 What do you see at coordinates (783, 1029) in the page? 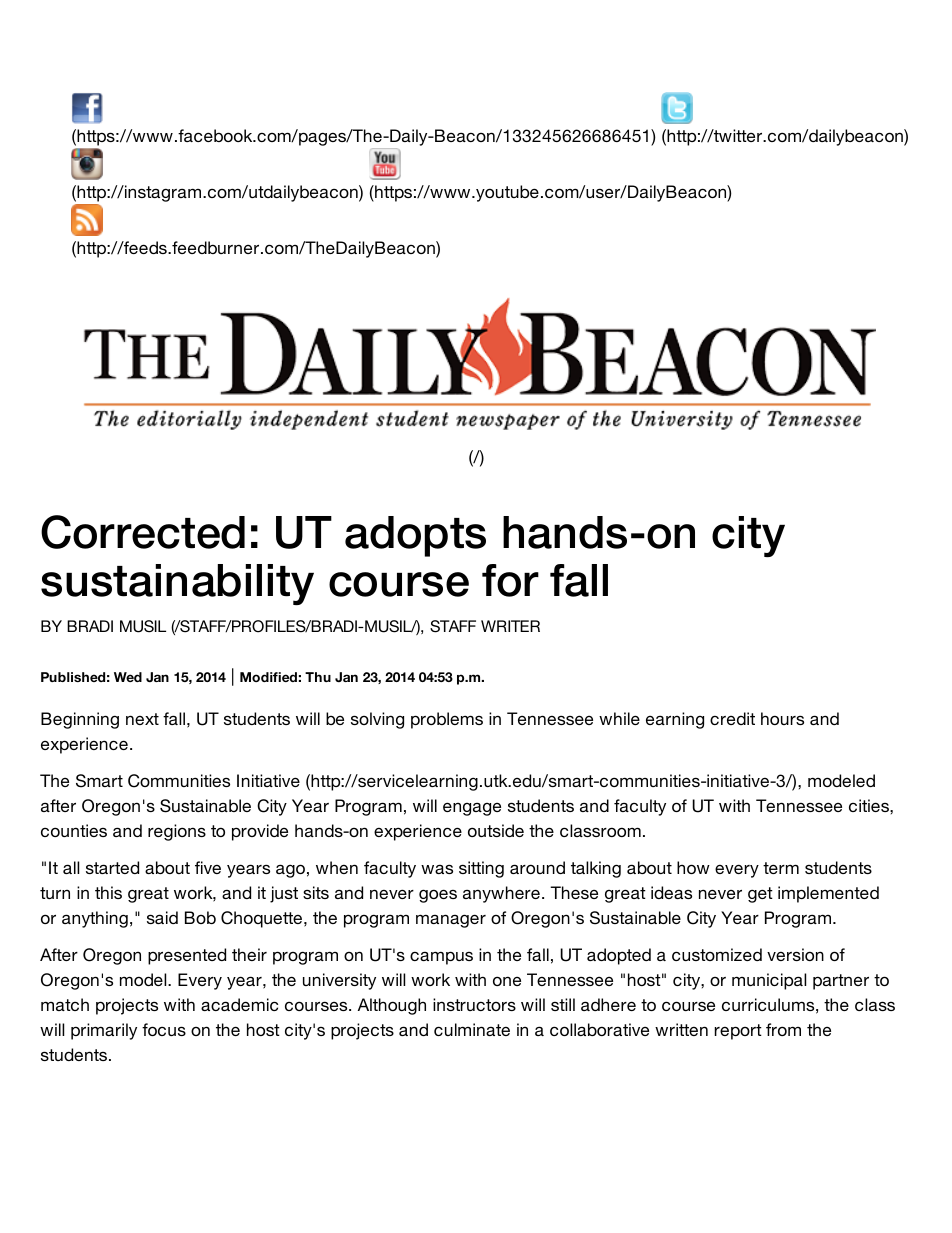
I see `from` at bounding box center [783, 1029].
